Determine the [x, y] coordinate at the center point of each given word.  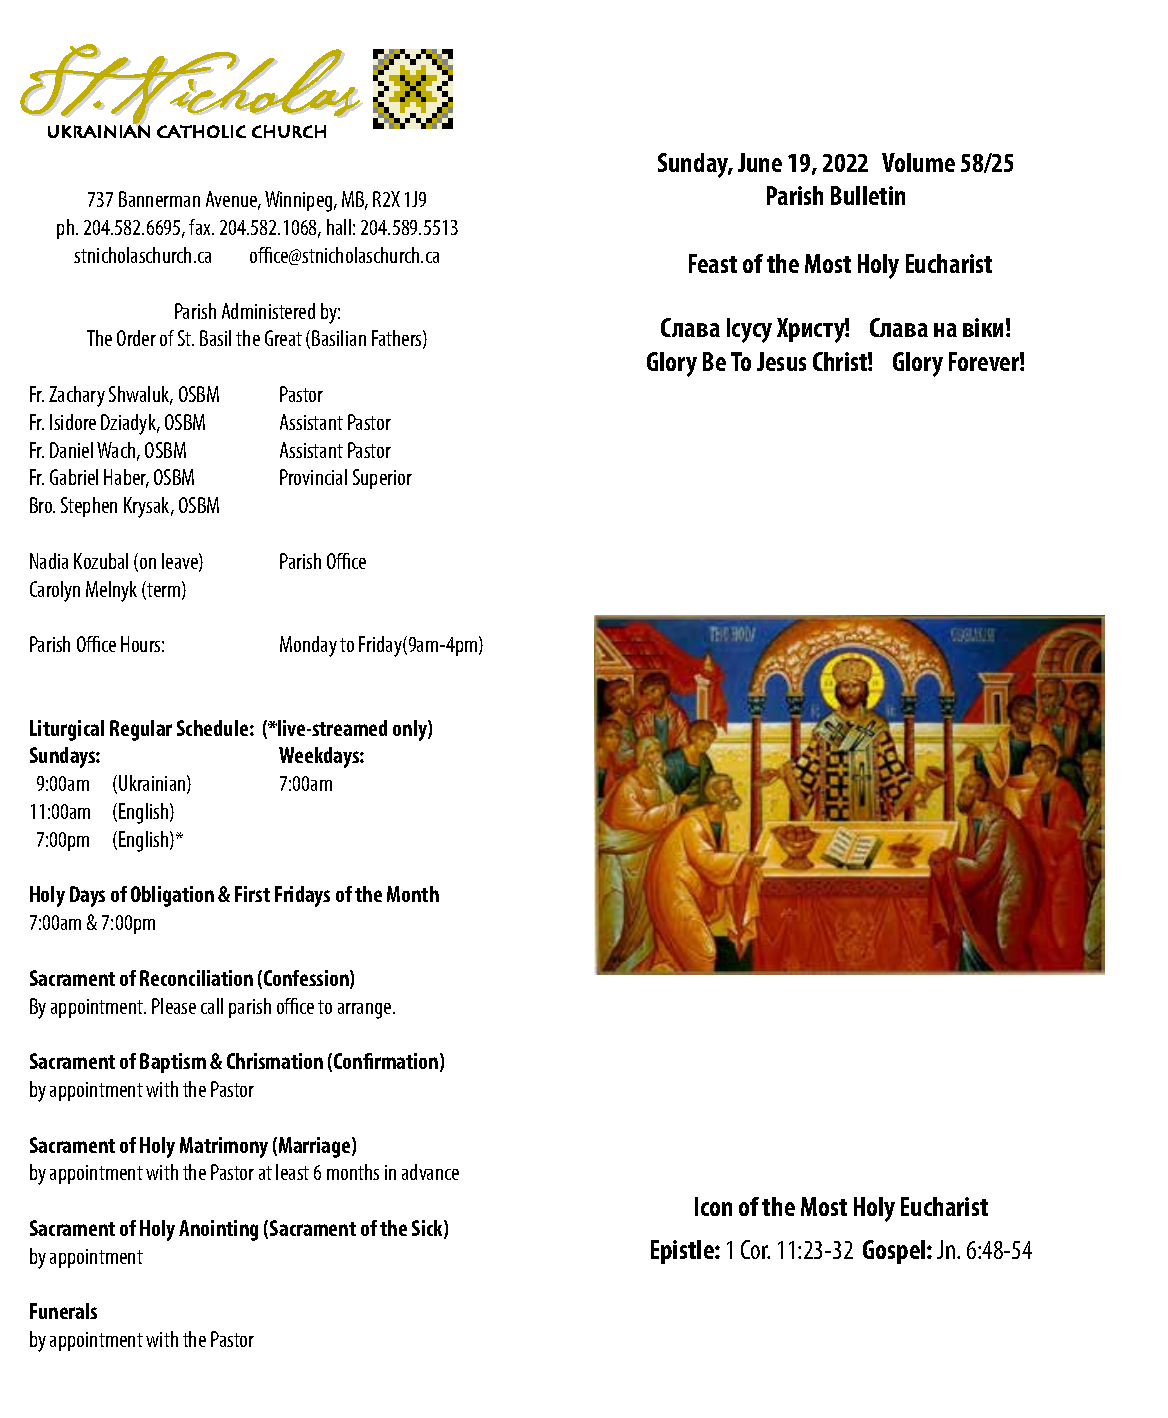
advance [430, 1172]
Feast [713, 263]
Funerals [63, 1311]
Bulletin [868, 195]
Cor [755, 1249]
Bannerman [159, 199]
